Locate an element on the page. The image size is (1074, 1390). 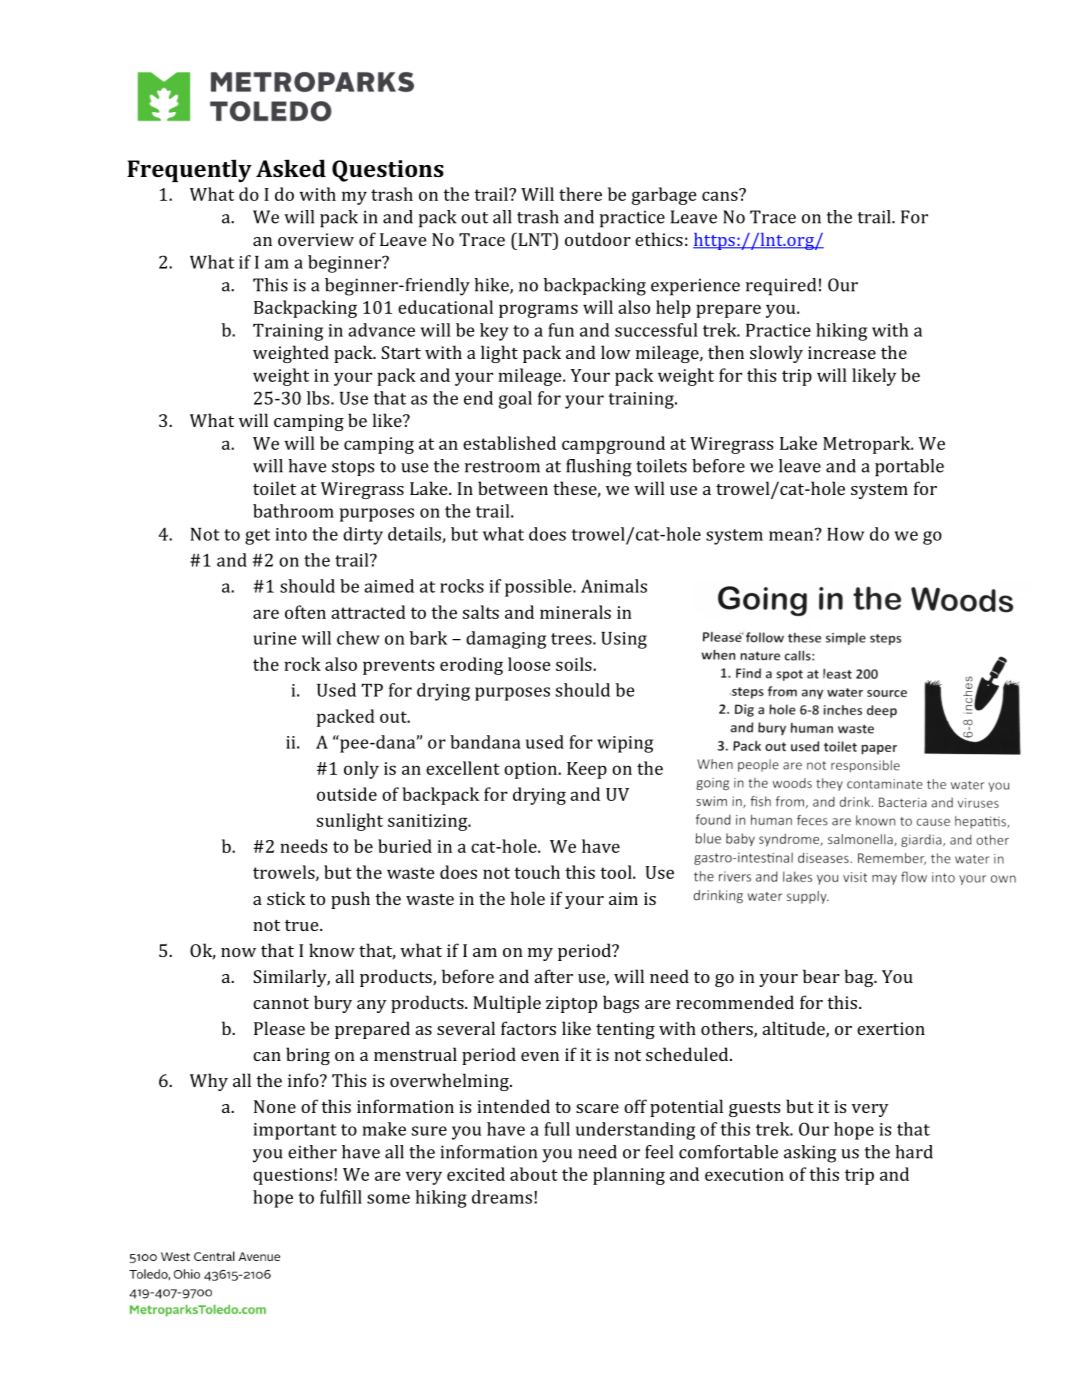
there is located at coordinates (580, 194).
